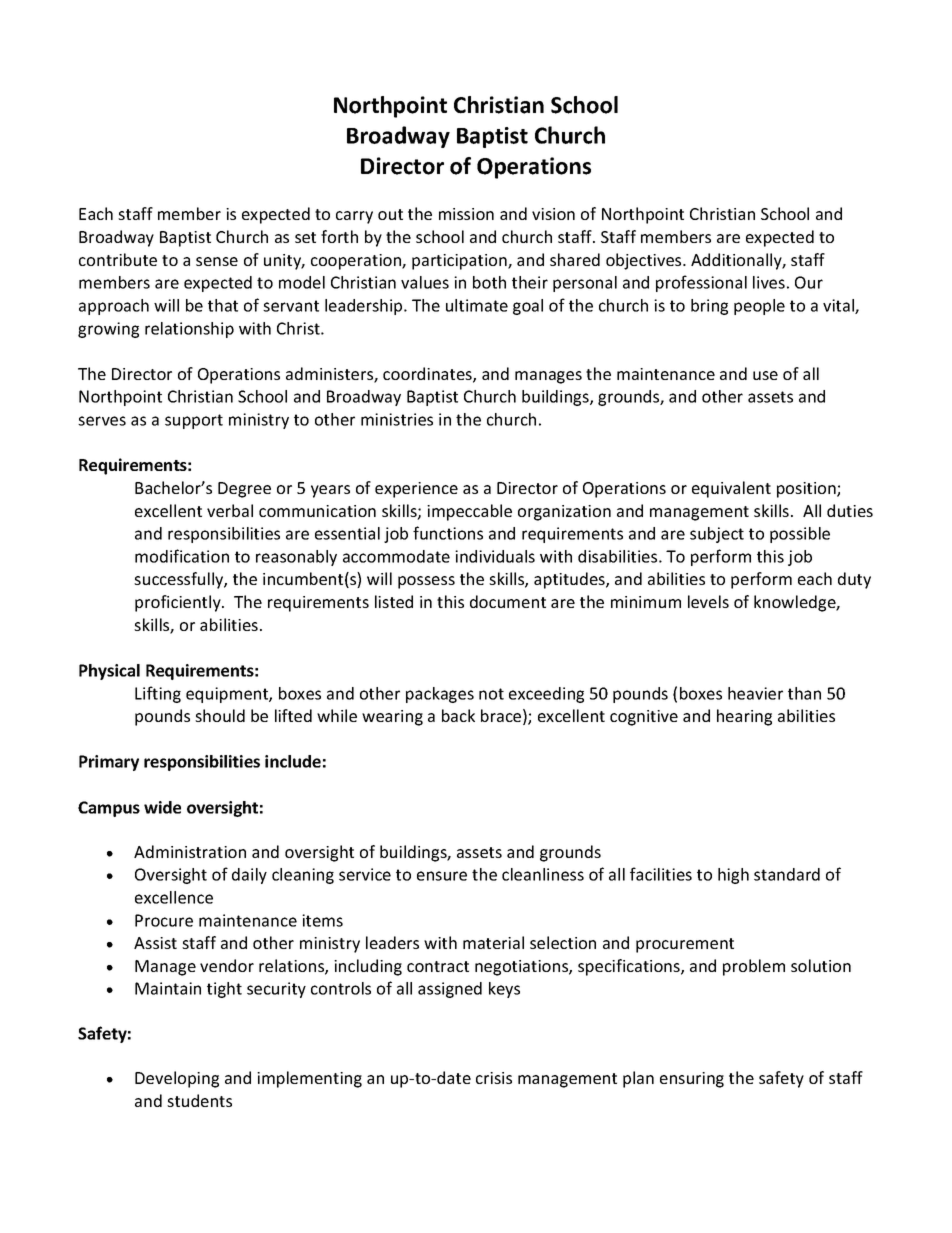  What do you see at coordinates (194, 421) in the screenshot?
I see `support` at bounding box center [194, 421].
